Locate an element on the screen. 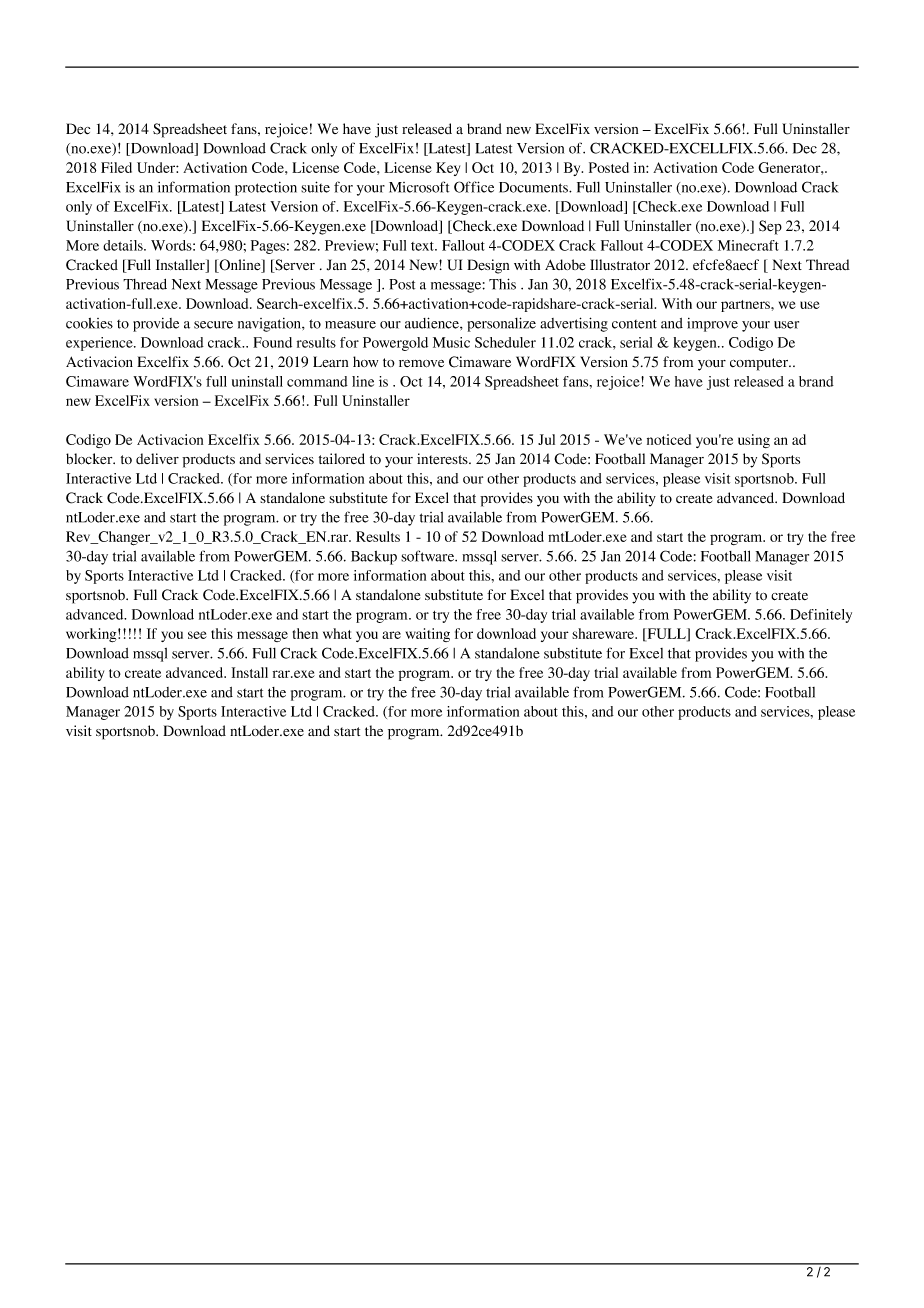 The image size is (924, 1308). computer is located at coordinates (760, 364).
